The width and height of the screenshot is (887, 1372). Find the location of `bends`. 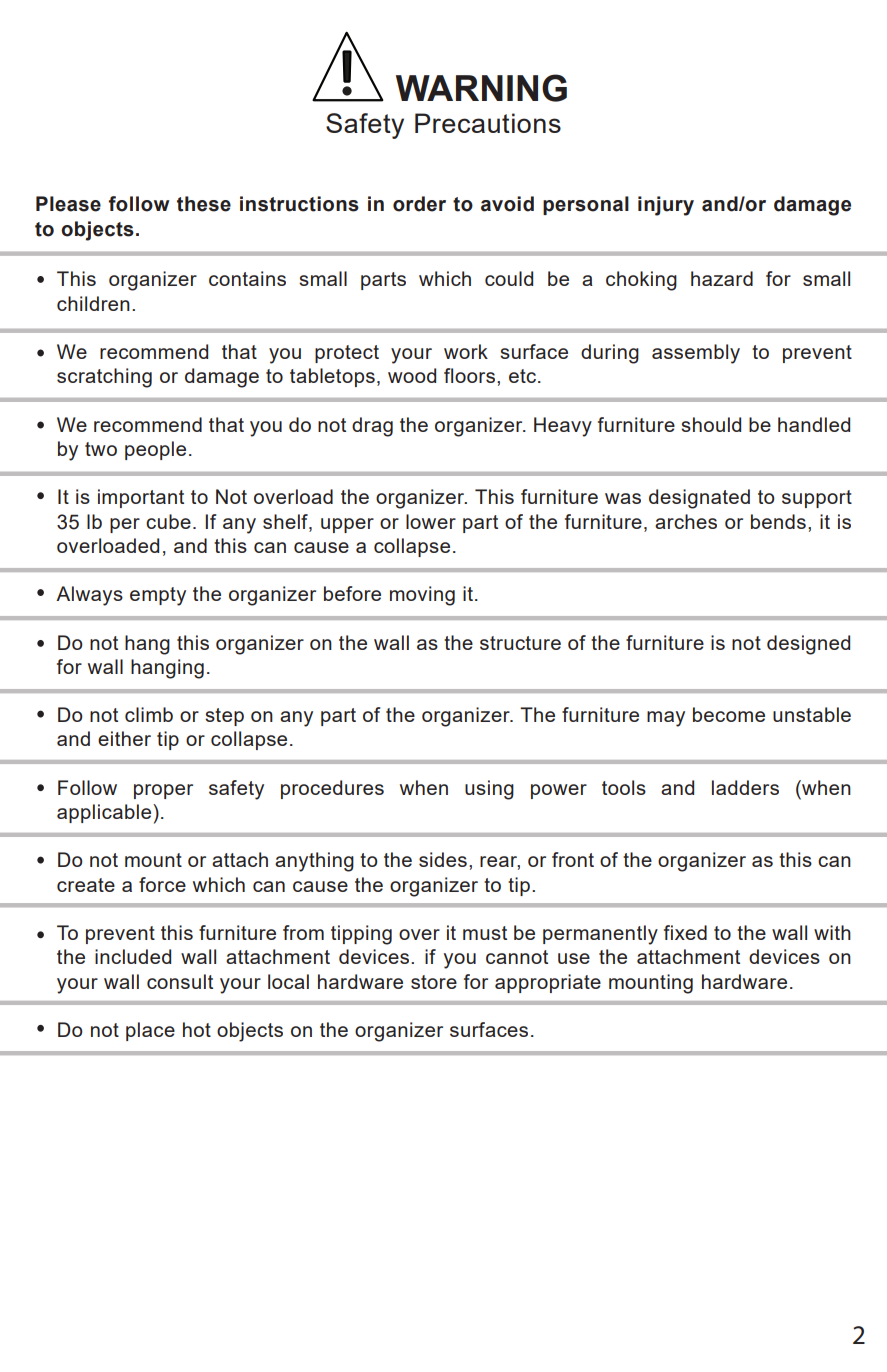

bends is located at coordinates (778, 521).
